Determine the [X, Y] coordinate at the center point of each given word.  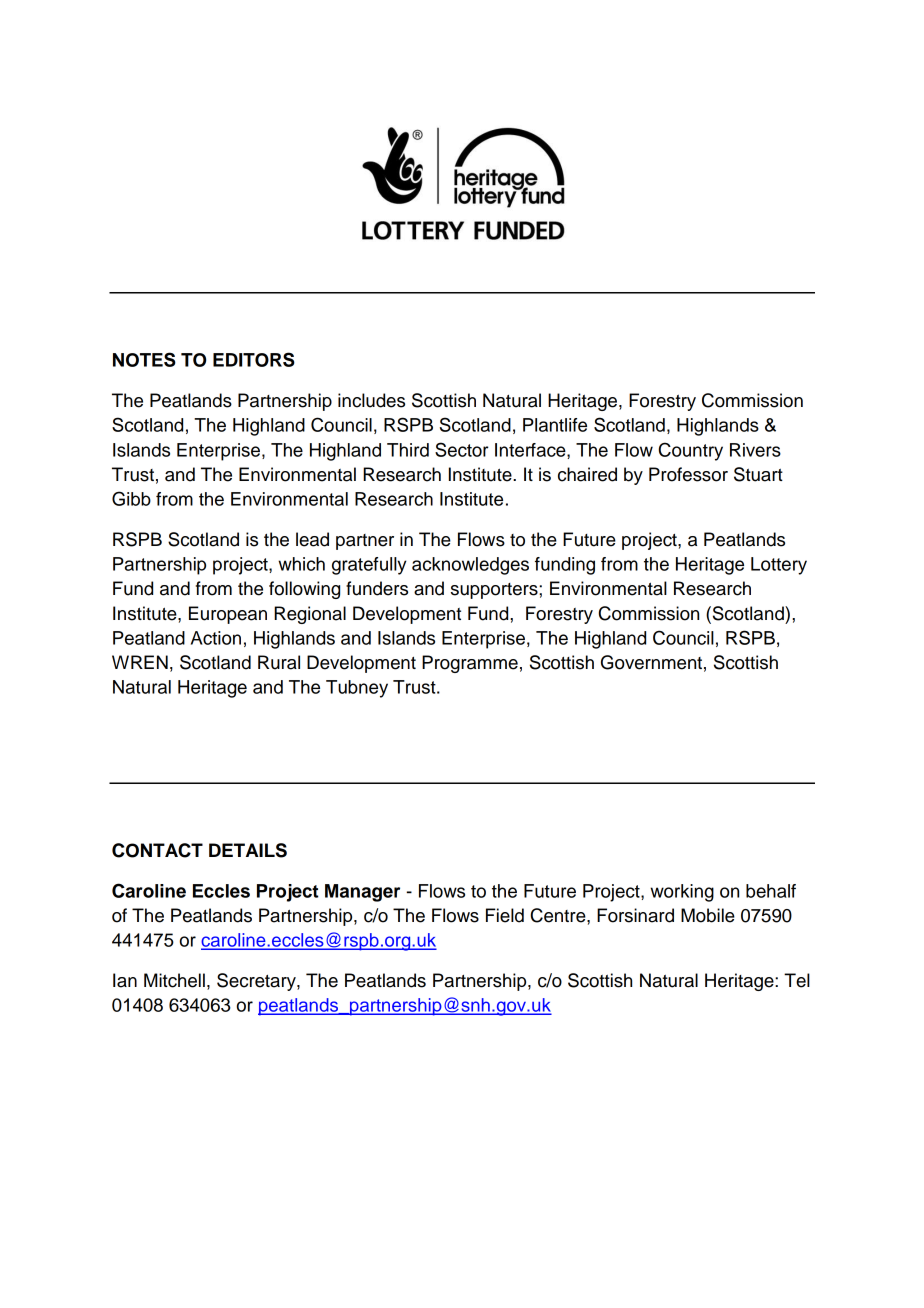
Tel [797, 980]
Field [505, 915]
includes [371, 400]
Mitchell [174, 980]
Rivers [755, 450]
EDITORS [254, 359]
